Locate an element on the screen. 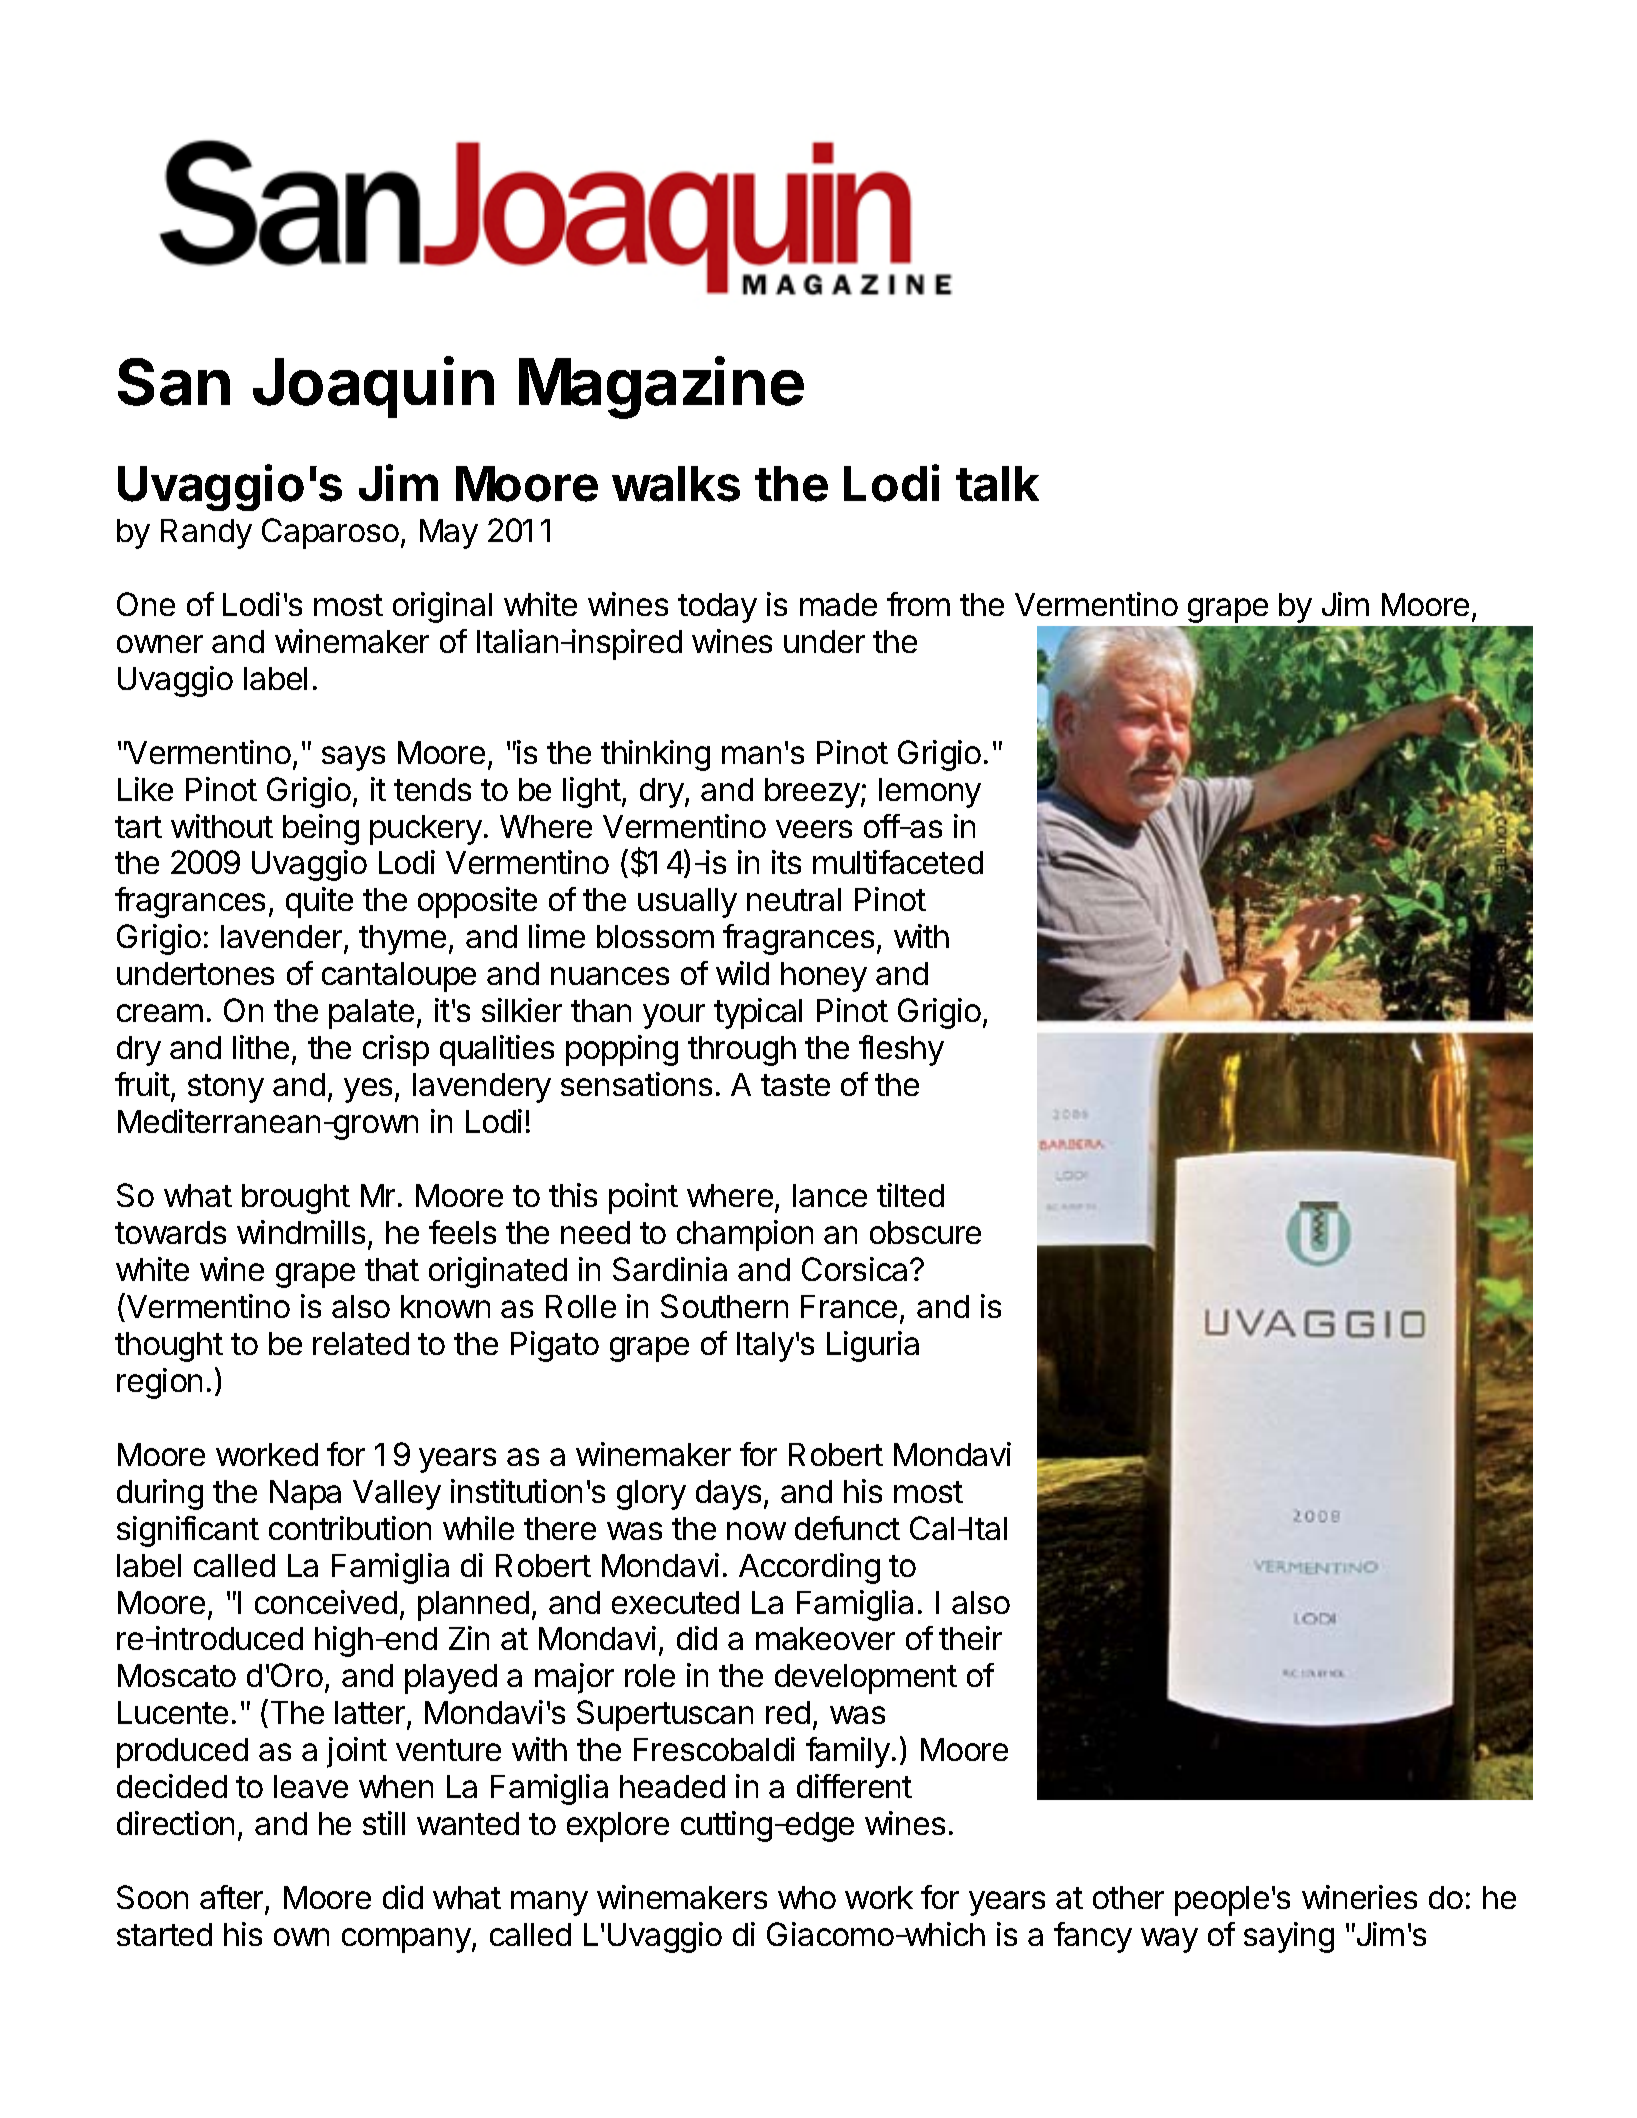 This screenshot has height=2118, width=1637. Magazine is located at coordinates (661, 388).
